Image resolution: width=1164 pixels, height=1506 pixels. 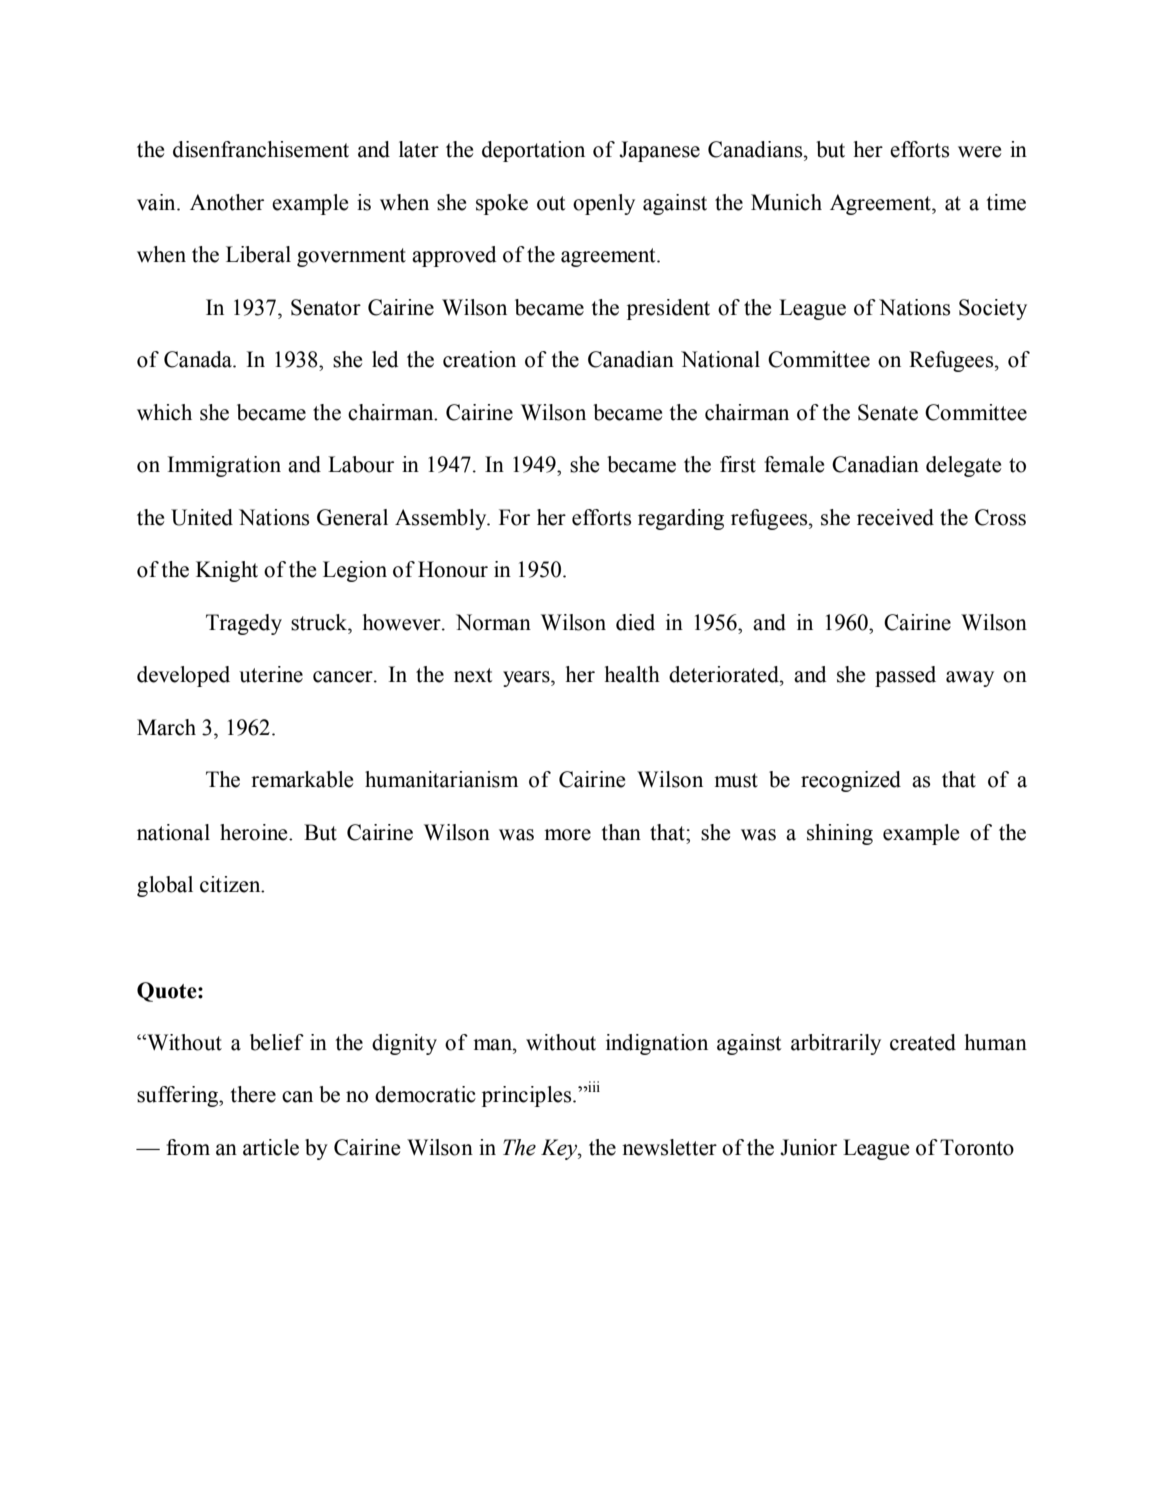 What do you see at coordinates (231, 884) in the document?
I see `citizen` at bounding box center [231, 884].
